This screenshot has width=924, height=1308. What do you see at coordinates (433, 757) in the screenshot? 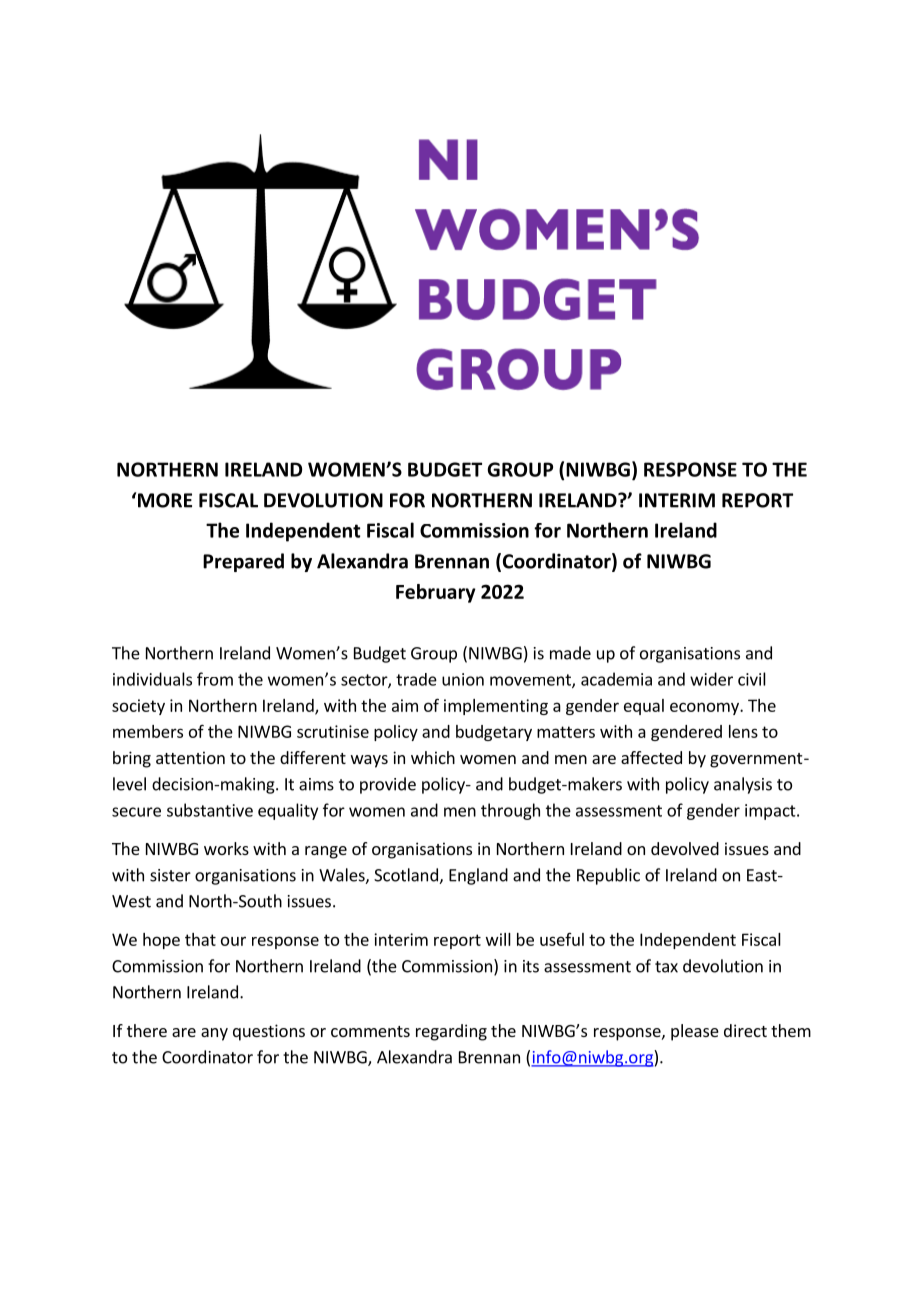
I see `which` at bounding box center [433, 757].
